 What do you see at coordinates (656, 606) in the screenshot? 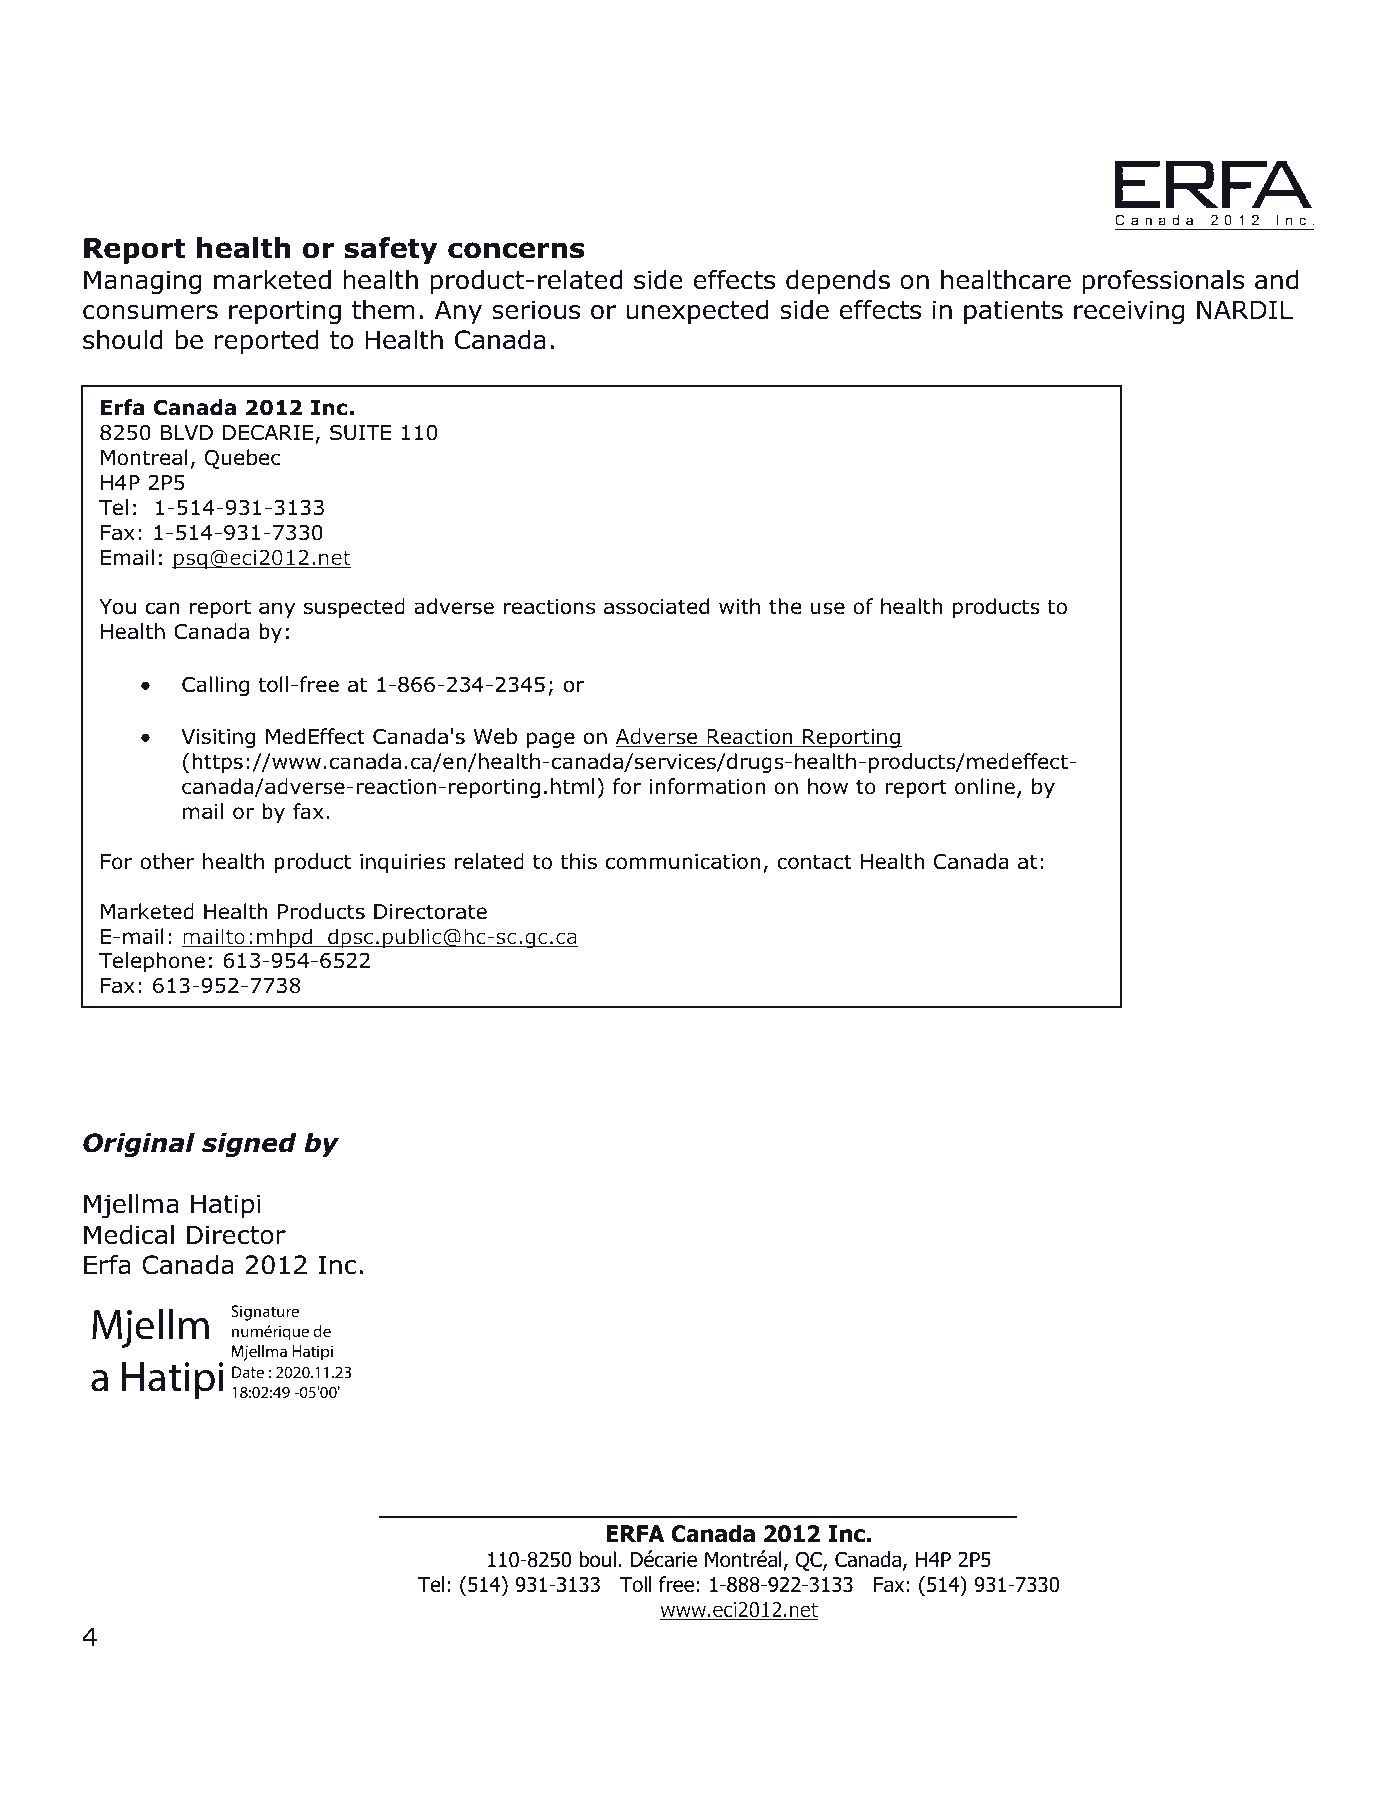
I see `associated` at bounding box center [656, 606].
